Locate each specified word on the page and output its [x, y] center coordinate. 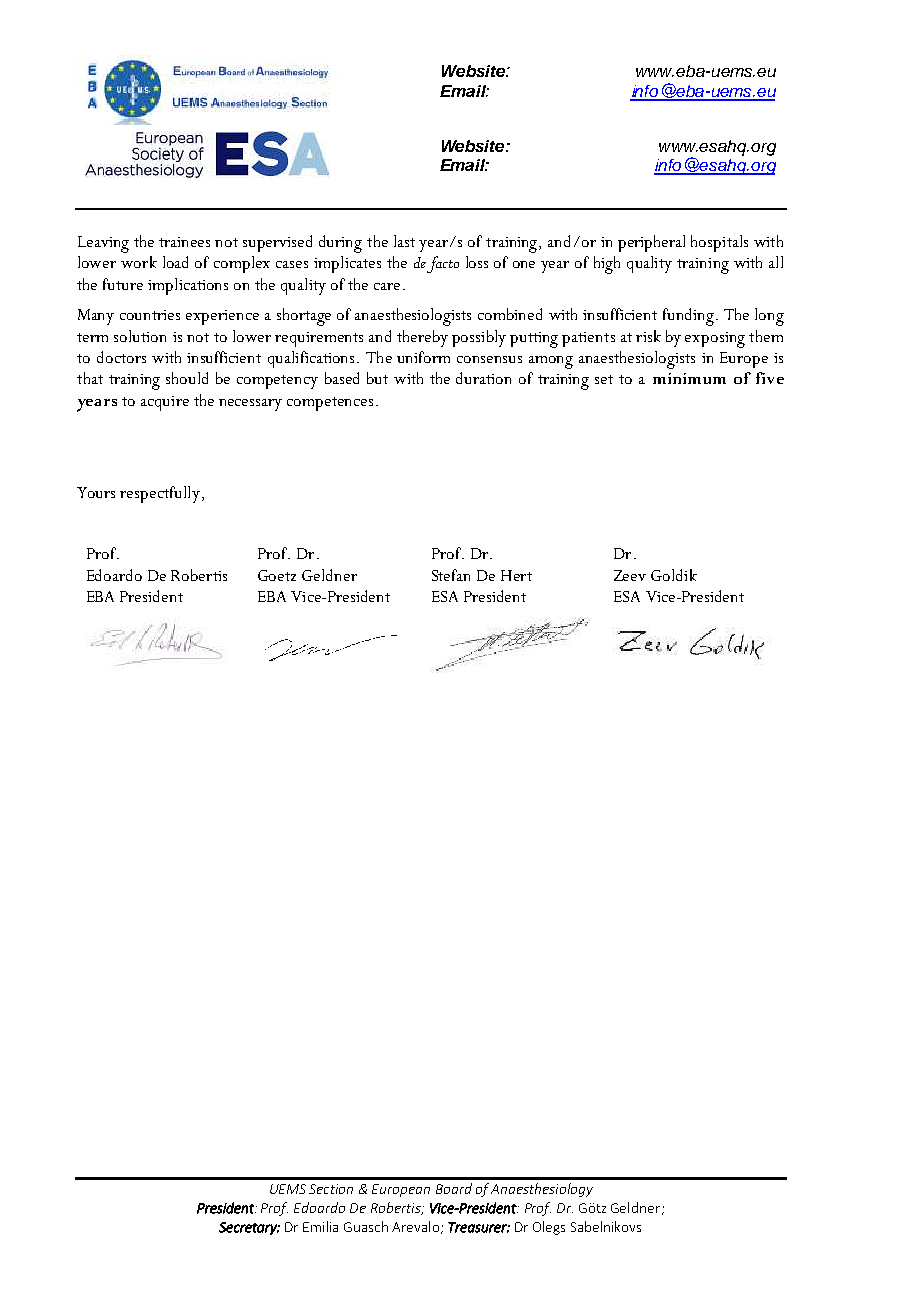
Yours [96, 492]
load [175, 262]
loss [477, 262]
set [604, 379]
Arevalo [415, 1226]
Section [331, 1189]
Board [454, 1188]
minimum [689, 378]
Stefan [451, 575]
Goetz [277, 575]
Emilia [320, 1226]
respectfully [160, 494]
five [770, 378]
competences [330, 404]
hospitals [719, 243]
